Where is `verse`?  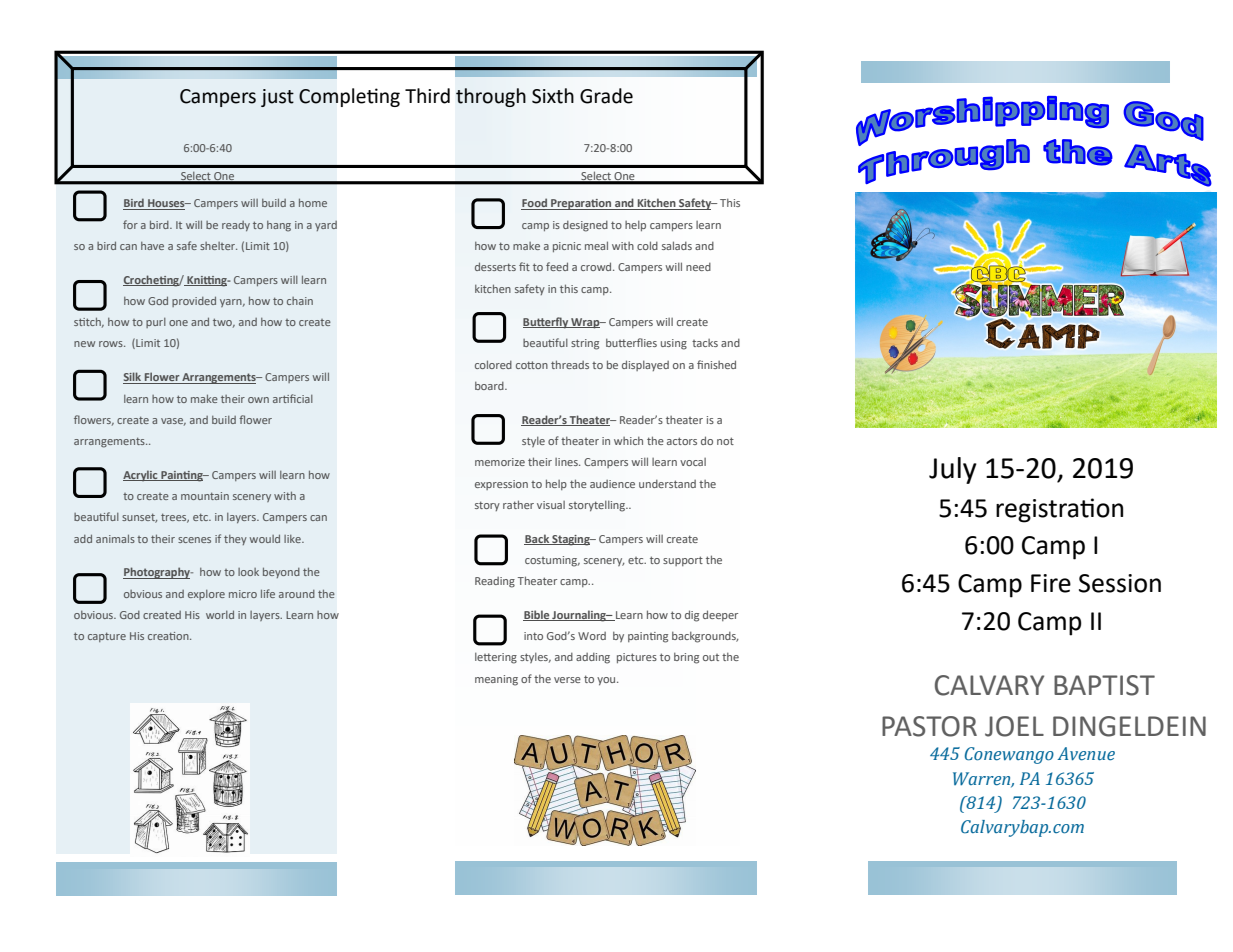
verse is located at coordinates (567, 680).
